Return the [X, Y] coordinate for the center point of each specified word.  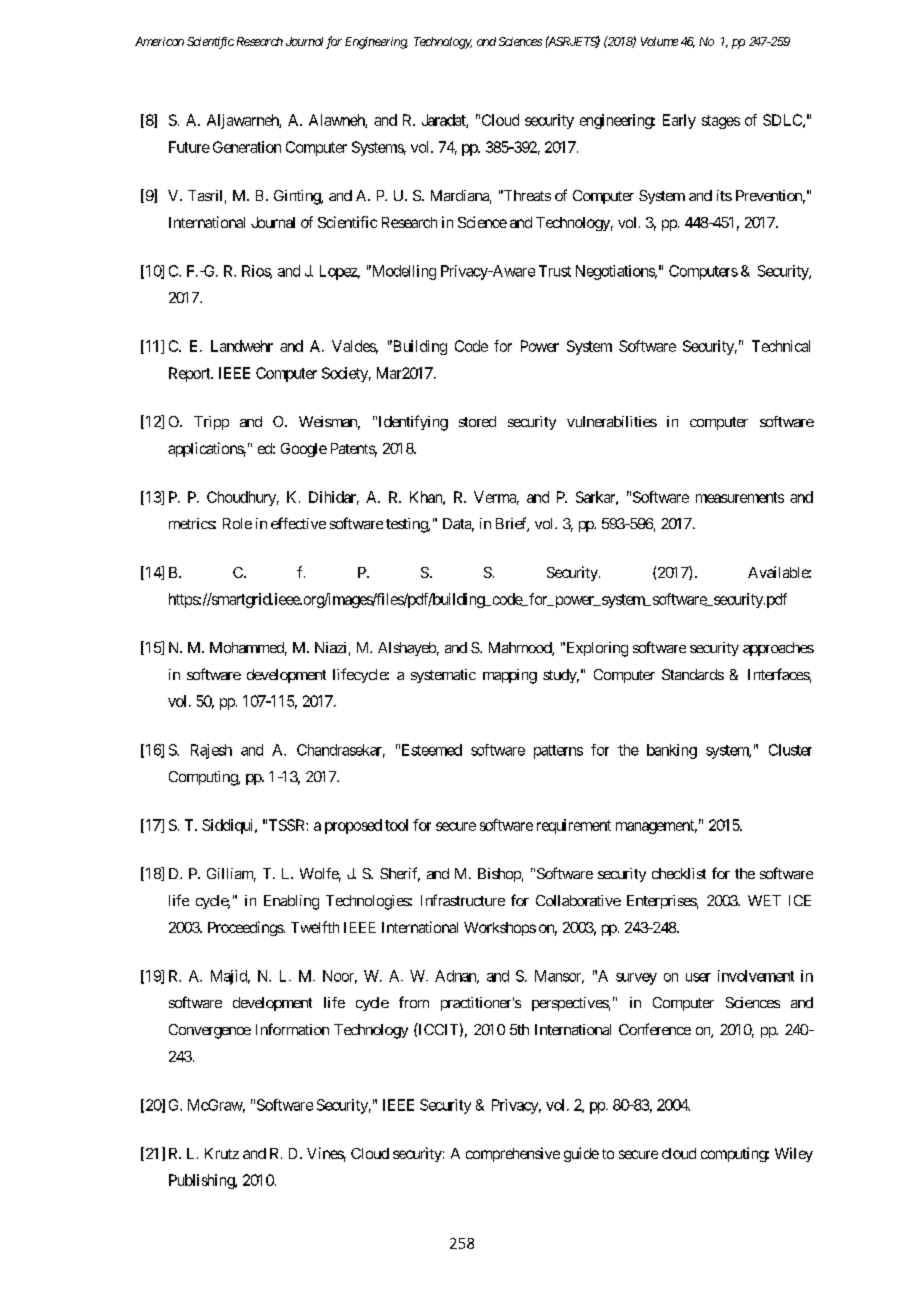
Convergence [210, 1031]
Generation [247, 147]
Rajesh [211, 751]
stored [477, 421]
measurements [740, 497]
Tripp [211, 423]
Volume [659, 41]
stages [721, 122]
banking [672, 751]
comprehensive [513, 1154]
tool [396, 825]
